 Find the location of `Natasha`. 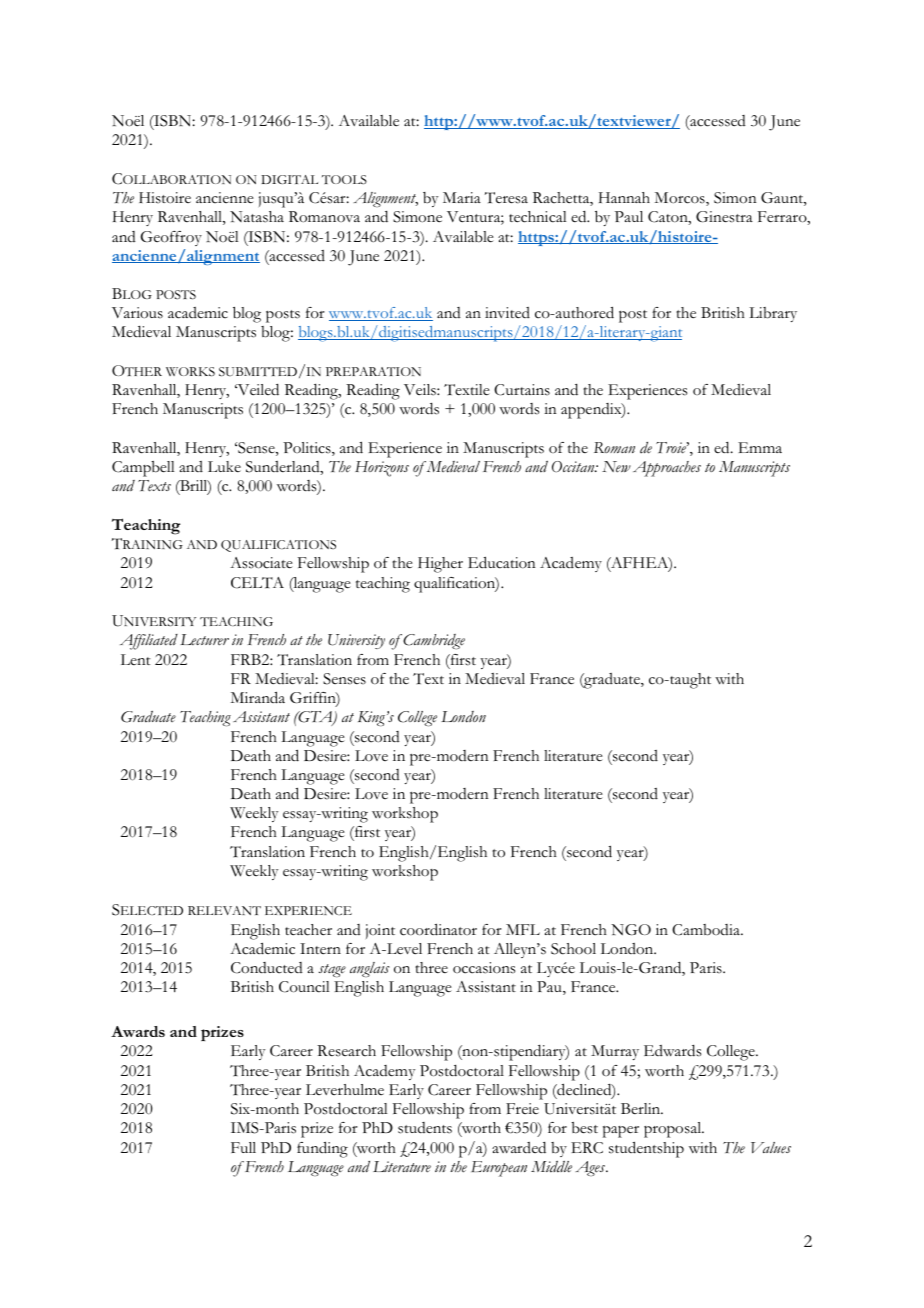

Natasha is located at coordinates (257, 217).
